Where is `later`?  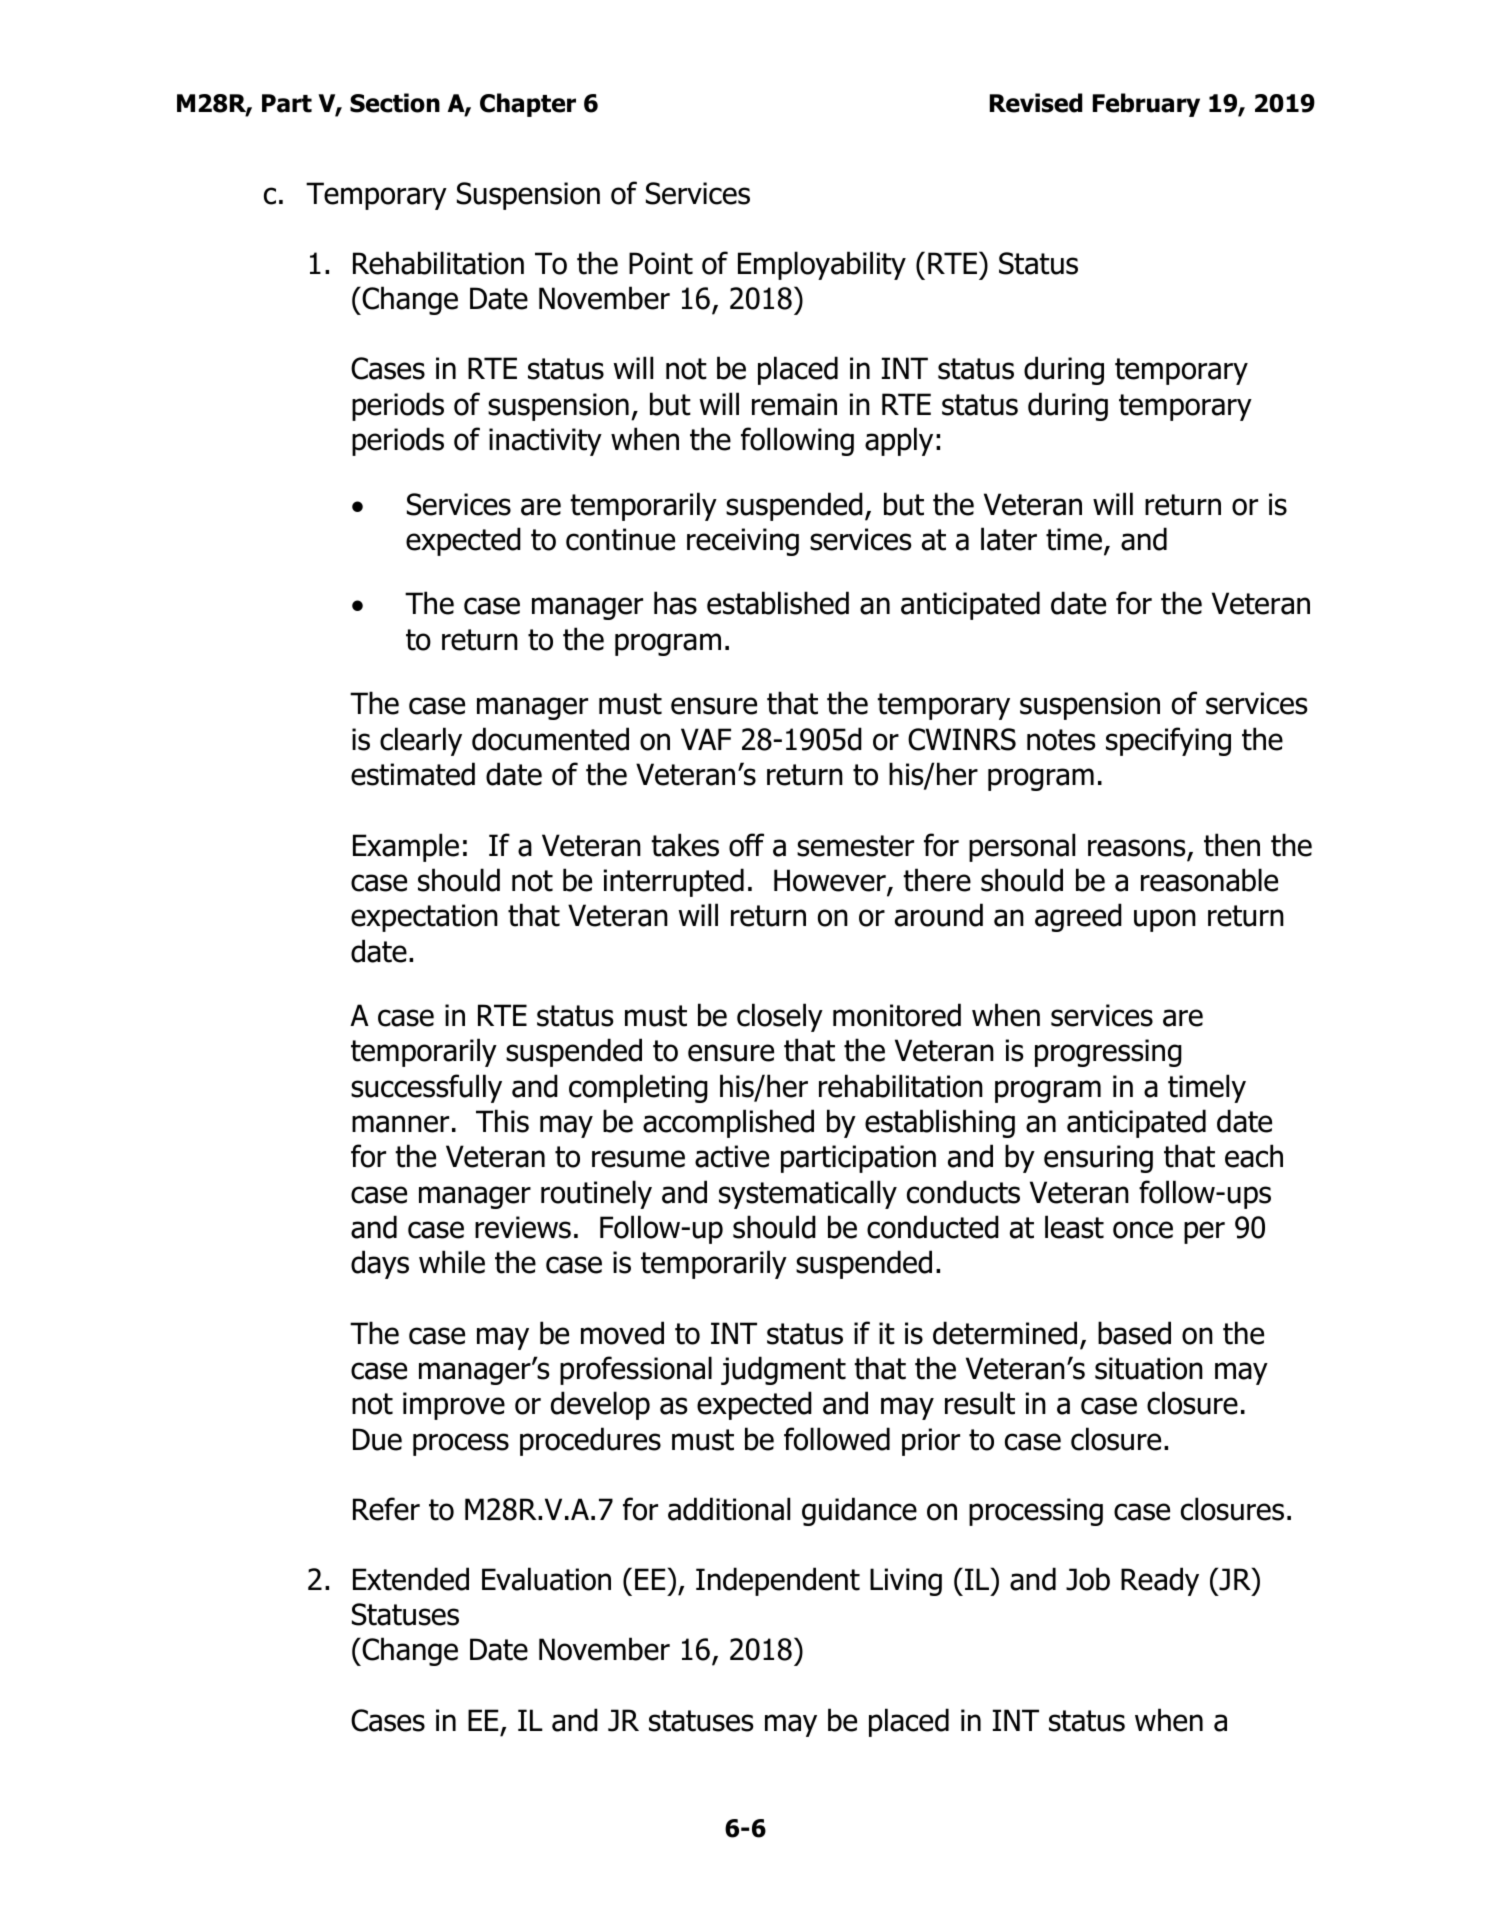
later is located at coordinates (1009, 539).
